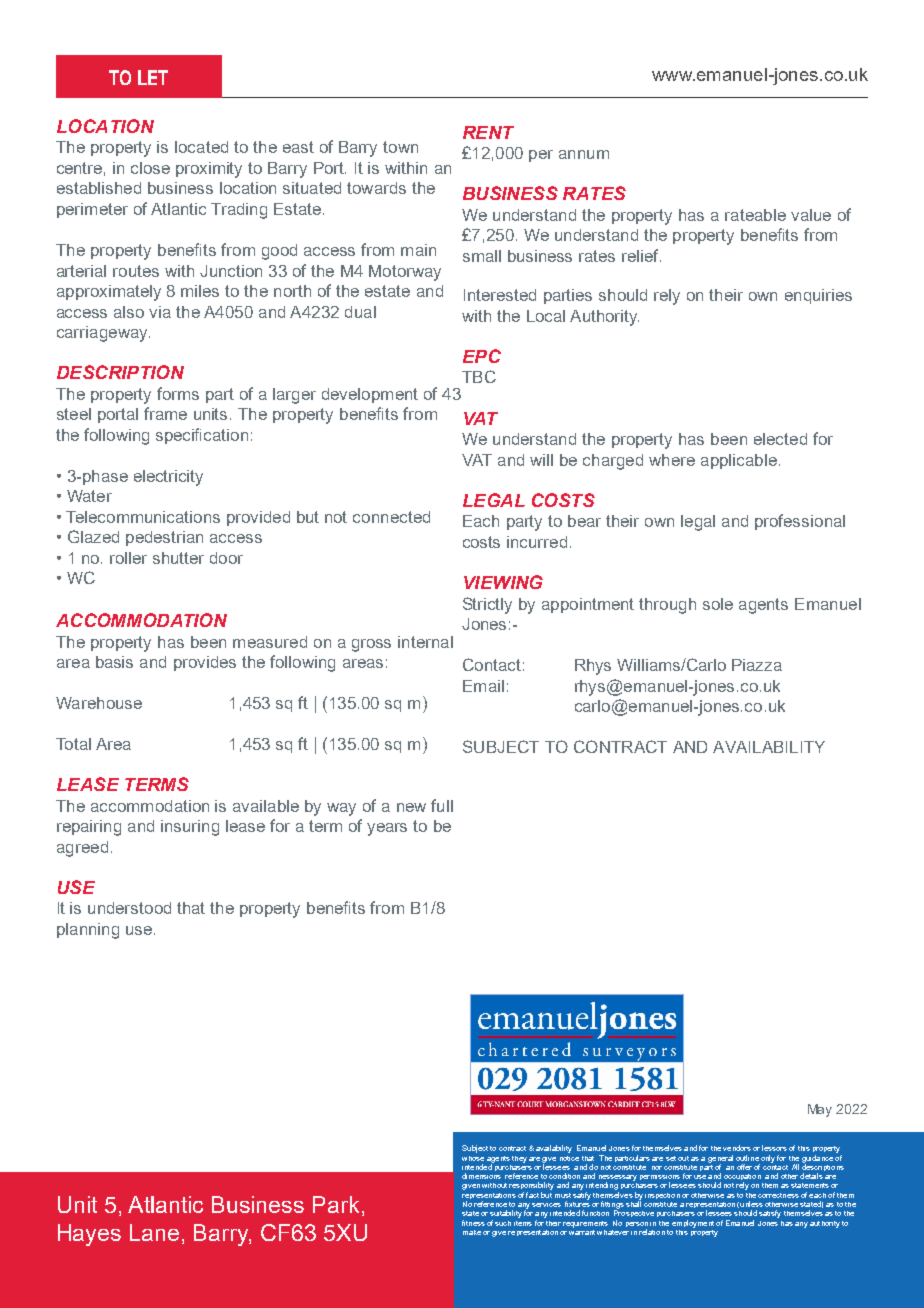  I want to click on value, so click(811, 215).
